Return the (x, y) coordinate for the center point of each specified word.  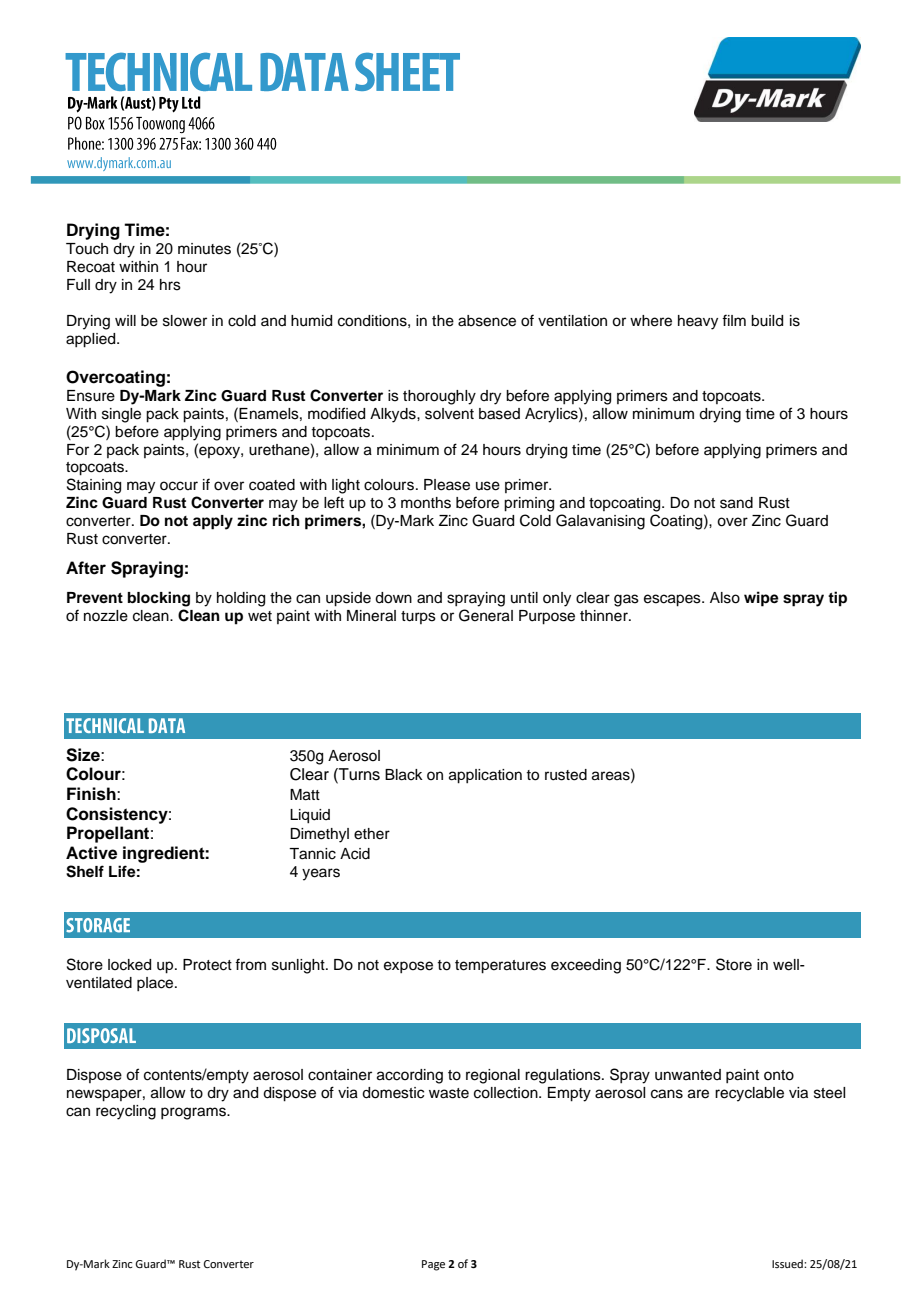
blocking (159, 599)
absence (487, 321)
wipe (761, 599)
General (486, 615)
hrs (170, 285)
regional (493, 1076)
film (734, 320)
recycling (126, 1112)
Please (447, 485)
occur (179, 486)
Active (91, 853)
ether (372, 834)
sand (736, 503)
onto (779, 1075)
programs (194, 1113)
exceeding (586, 966)
